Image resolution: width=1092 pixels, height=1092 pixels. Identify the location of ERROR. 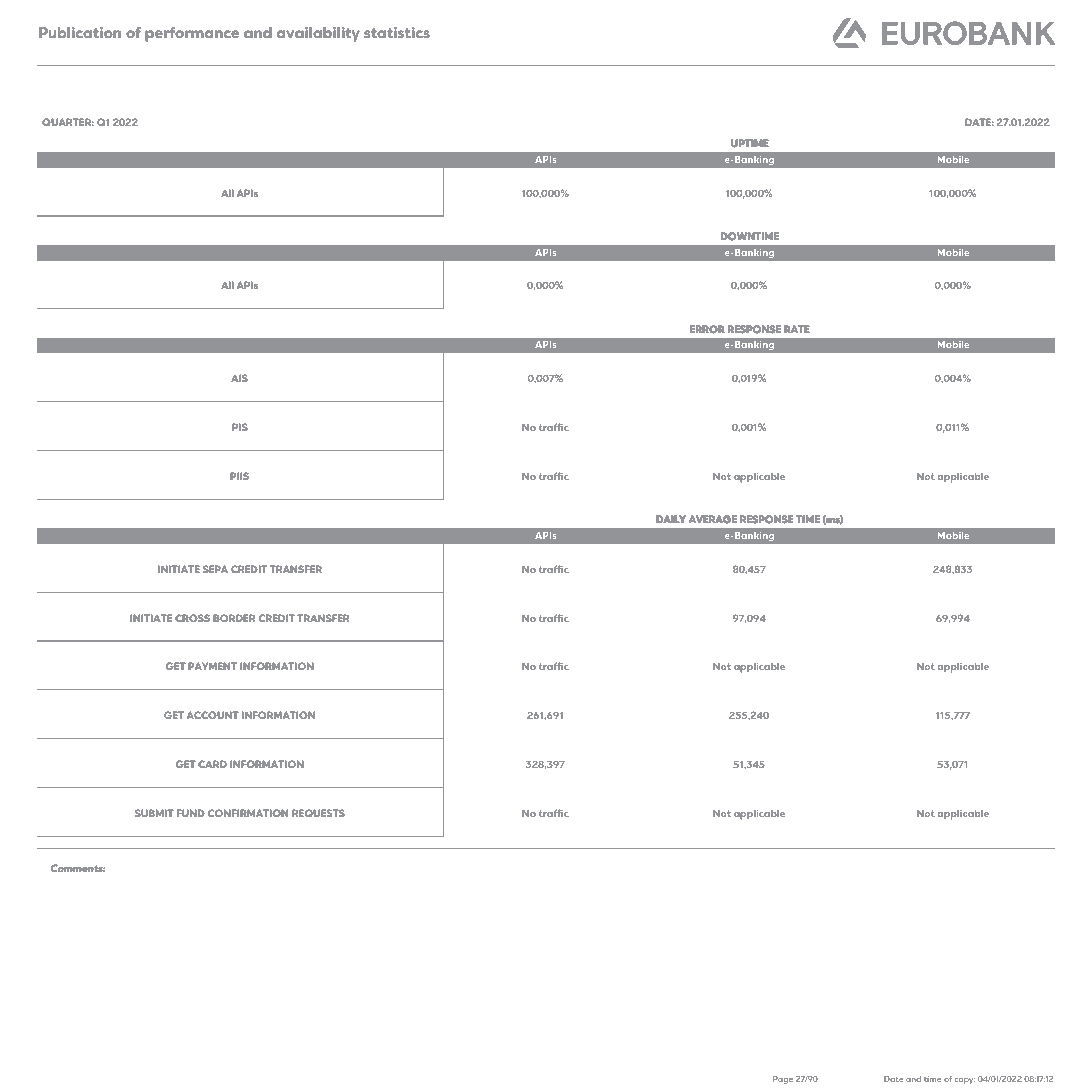
(707, 329).
